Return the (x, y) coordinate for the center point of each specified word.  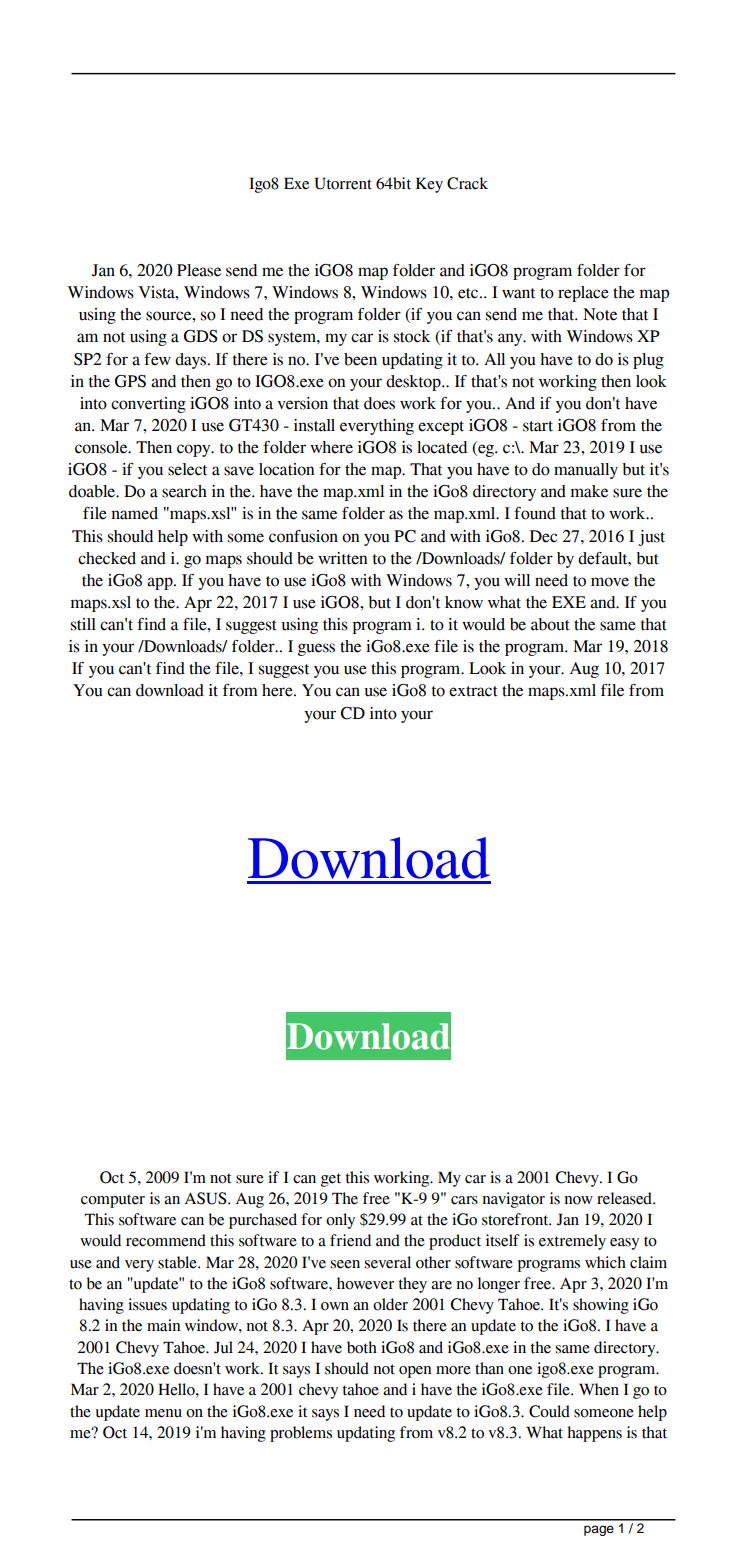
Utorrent (343, 183)
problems (301, 1434)
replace (583, 294)
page (599, 1530)
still (83, 624)
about (550, 624)
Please (199, 270)
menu (163, 1413)
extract (473, 691)
